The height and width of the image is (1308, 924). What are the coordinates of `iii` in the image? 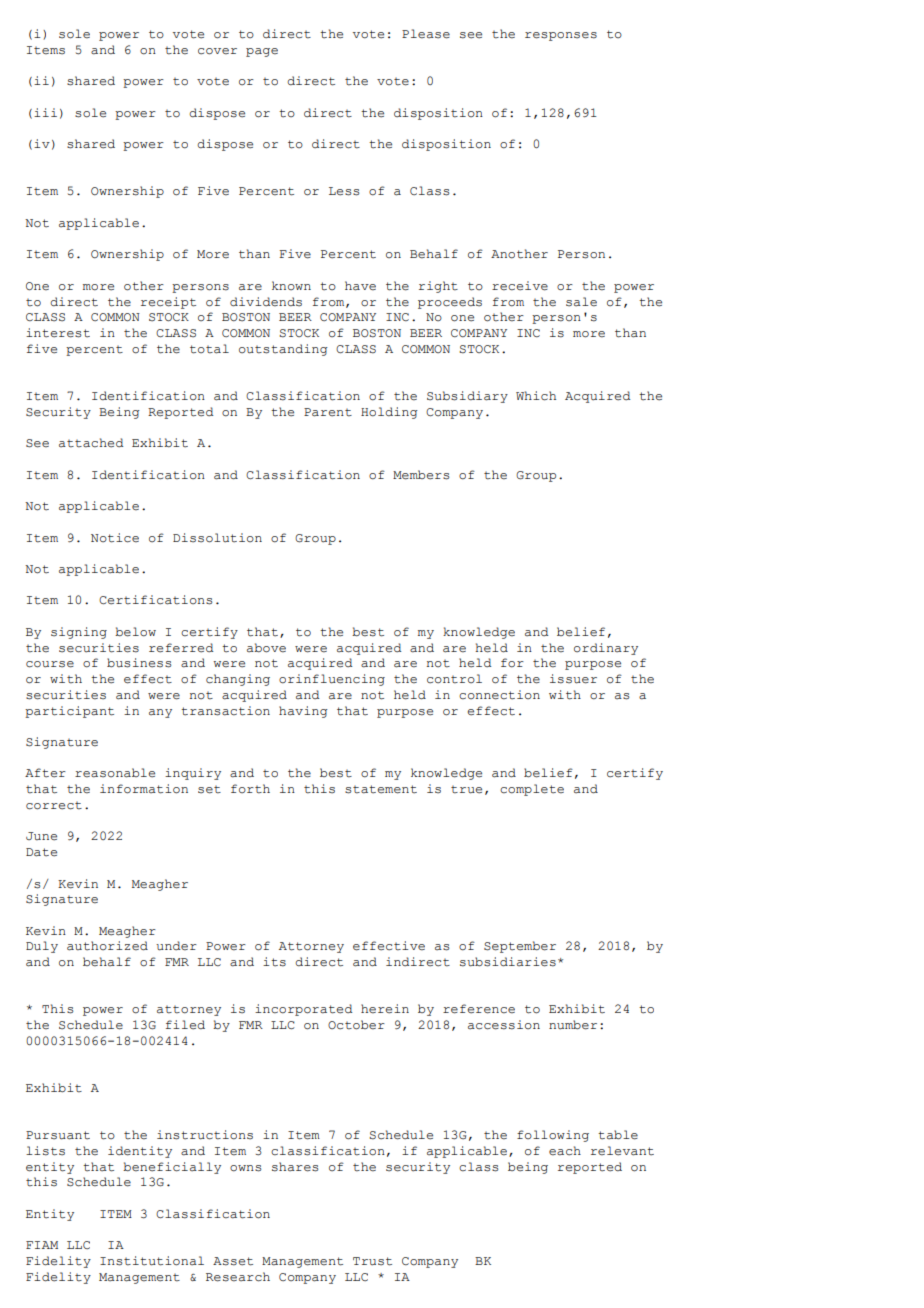 It's located at (45, 112).
